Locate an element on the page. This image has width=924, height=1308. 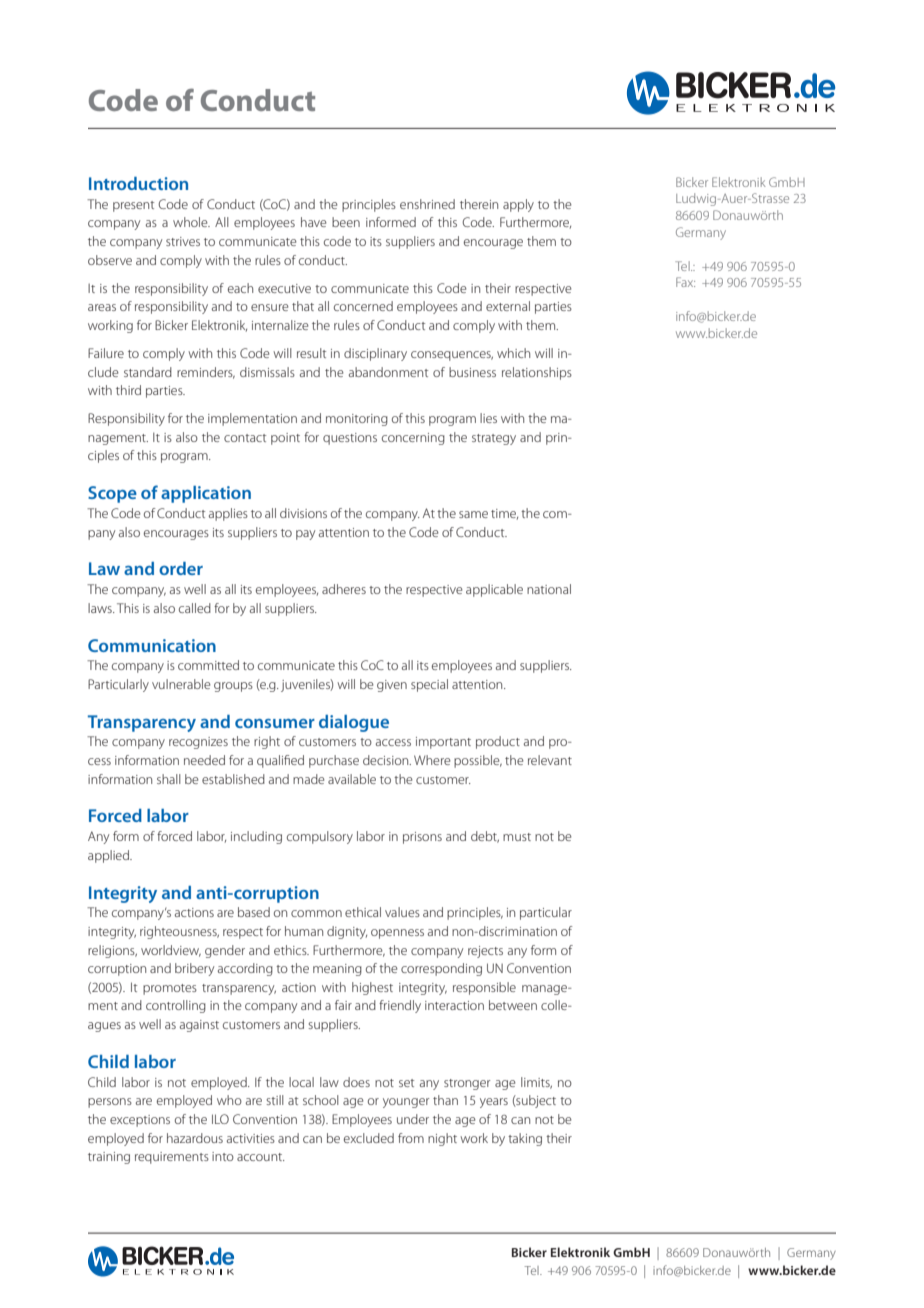
hazardous is located at coordinates (195, 1138).
